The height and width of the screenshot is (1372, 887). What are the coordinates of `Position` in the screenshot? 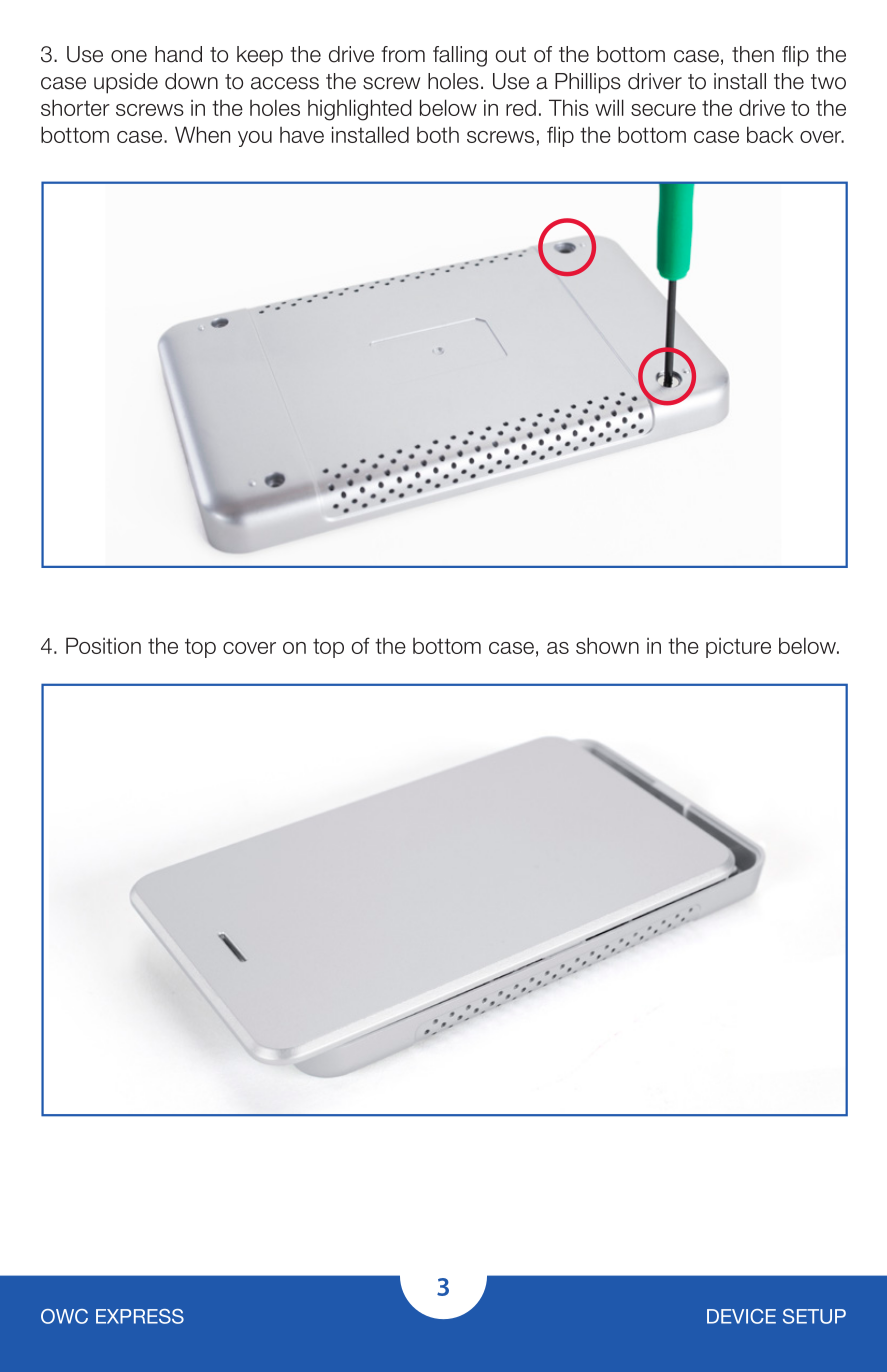 It's located at (103, 645).
